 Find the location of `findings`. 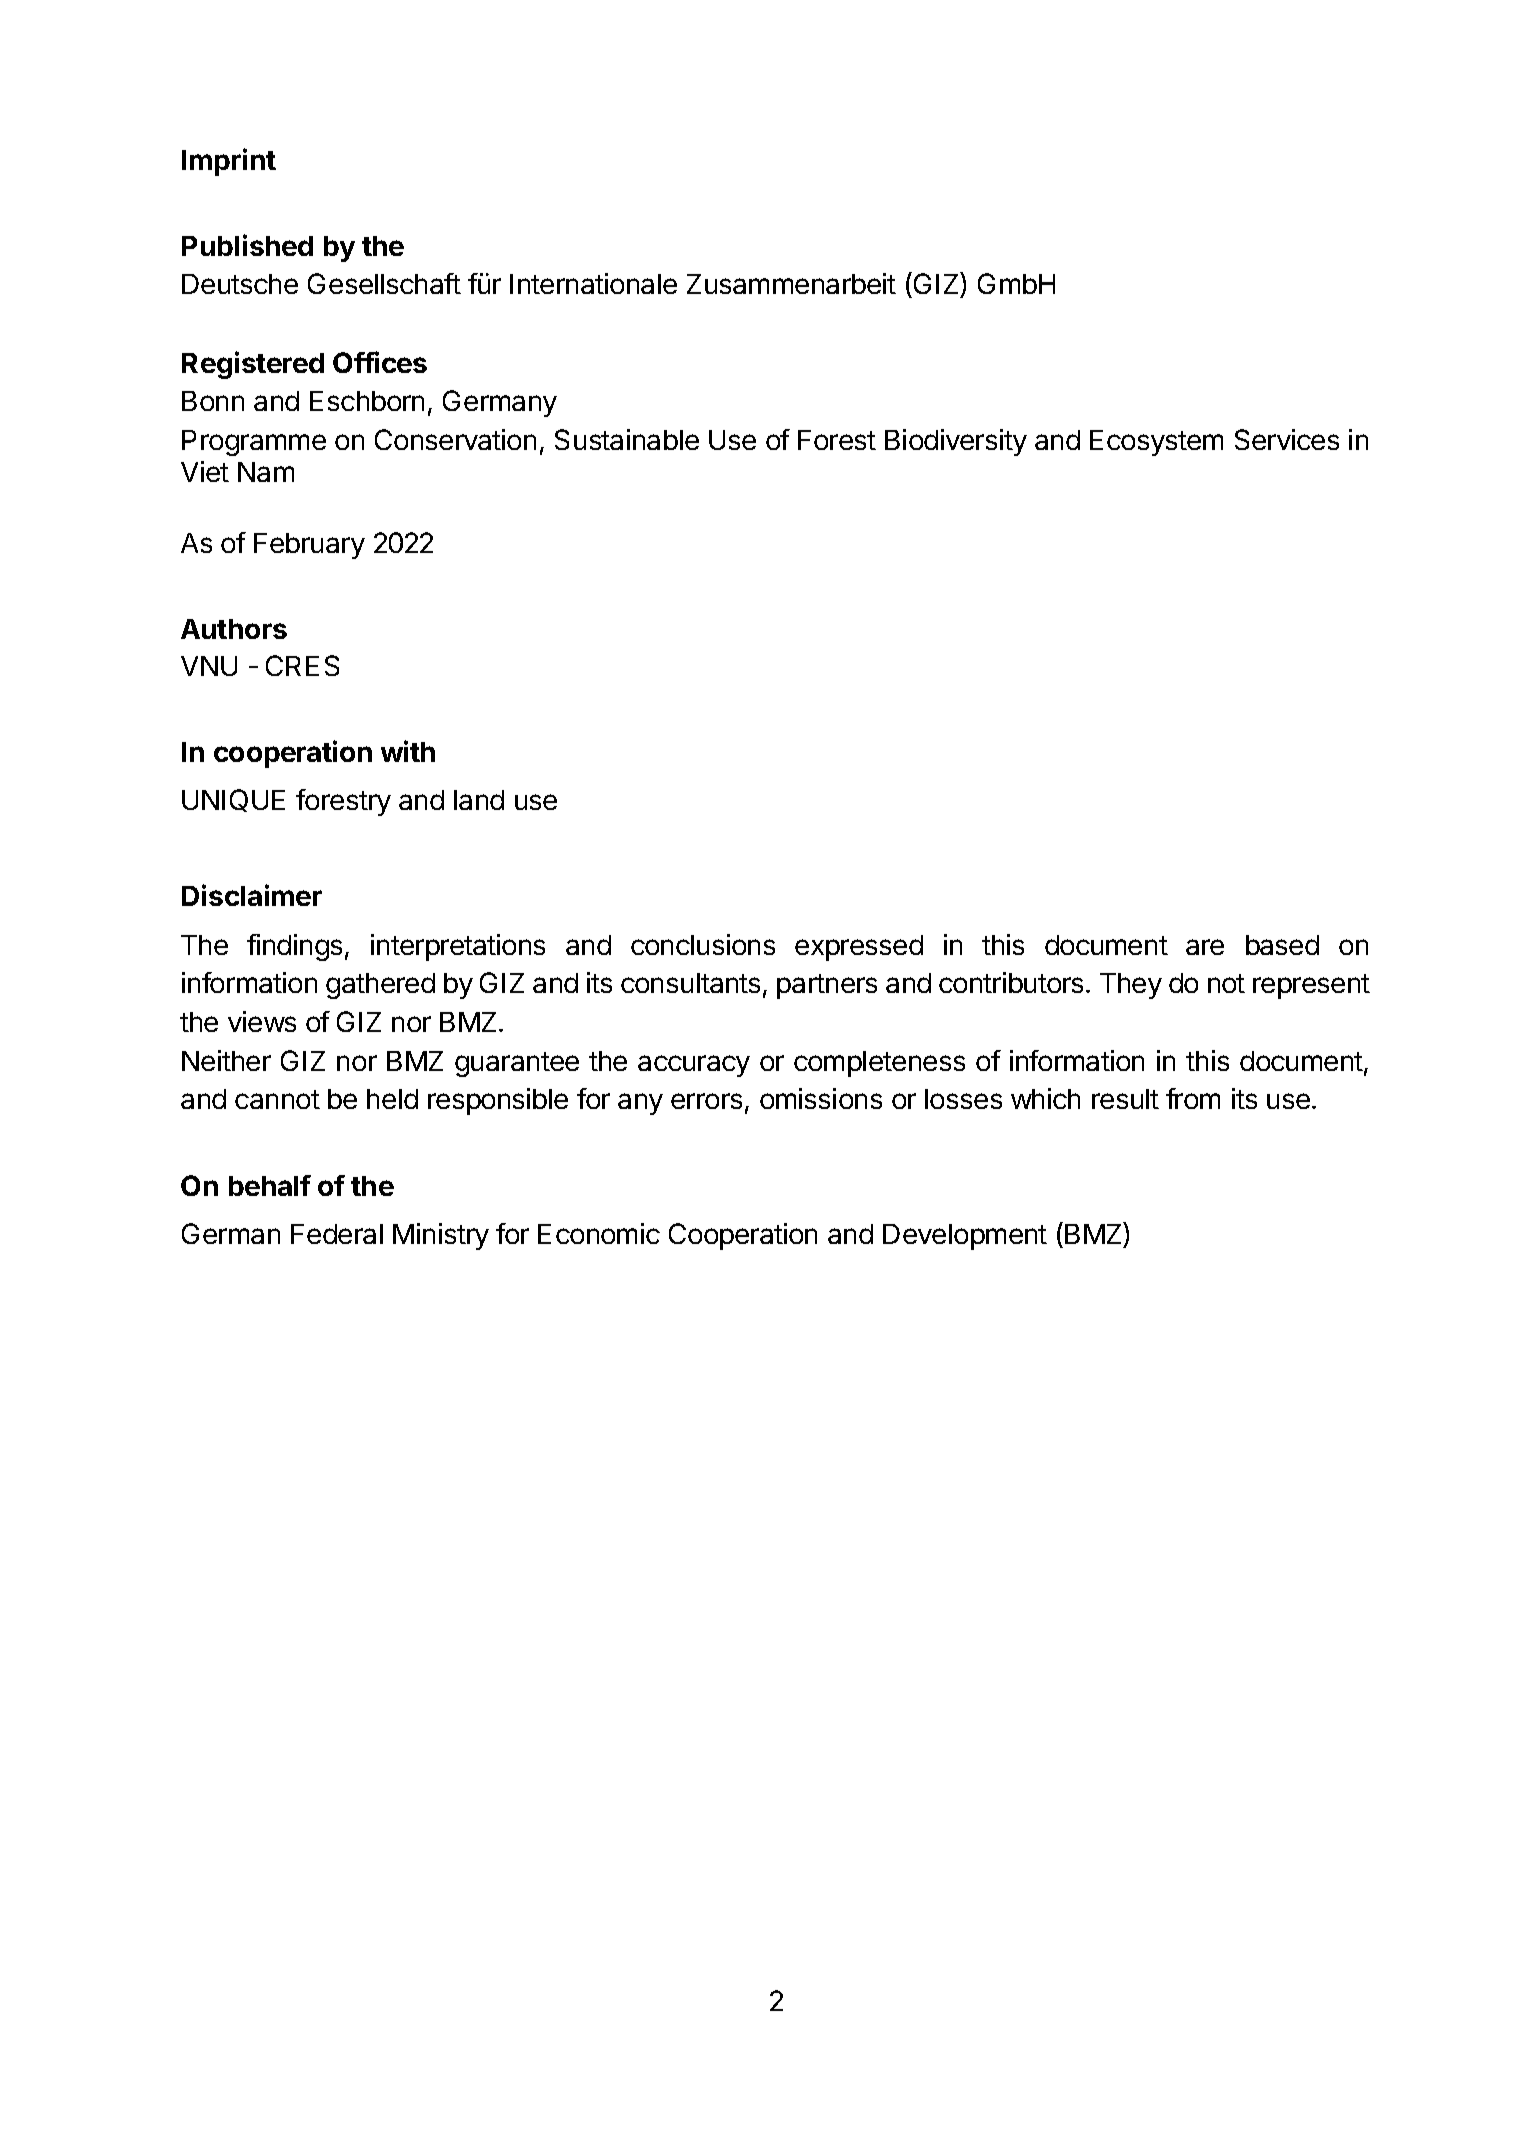

findings is located at coordinates (294, 947).
